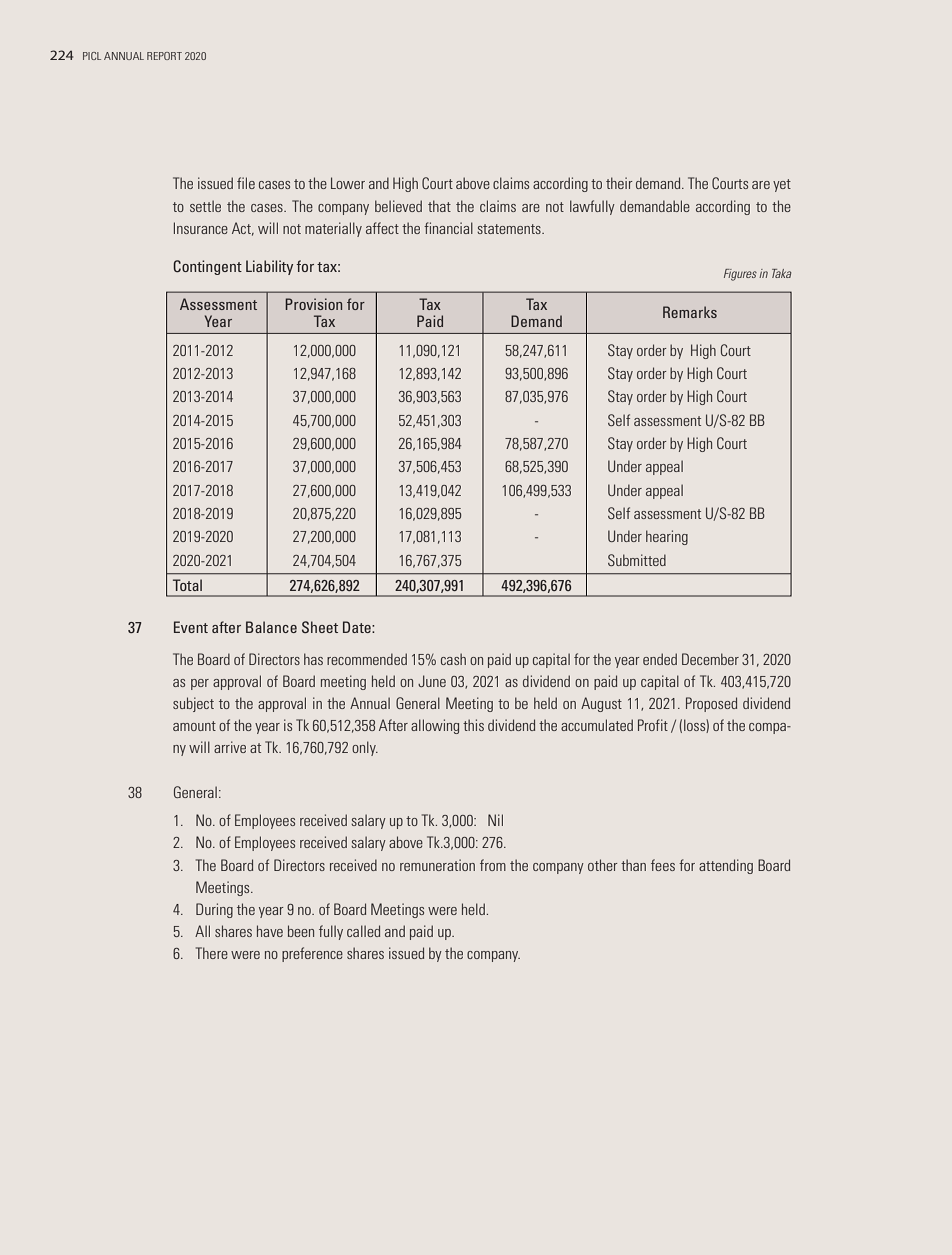 The height and width of the image is (1255, 952). What do you see at coordinates (313, 304) in the image?
I see `Provision` at bounding box center [313, 304].
